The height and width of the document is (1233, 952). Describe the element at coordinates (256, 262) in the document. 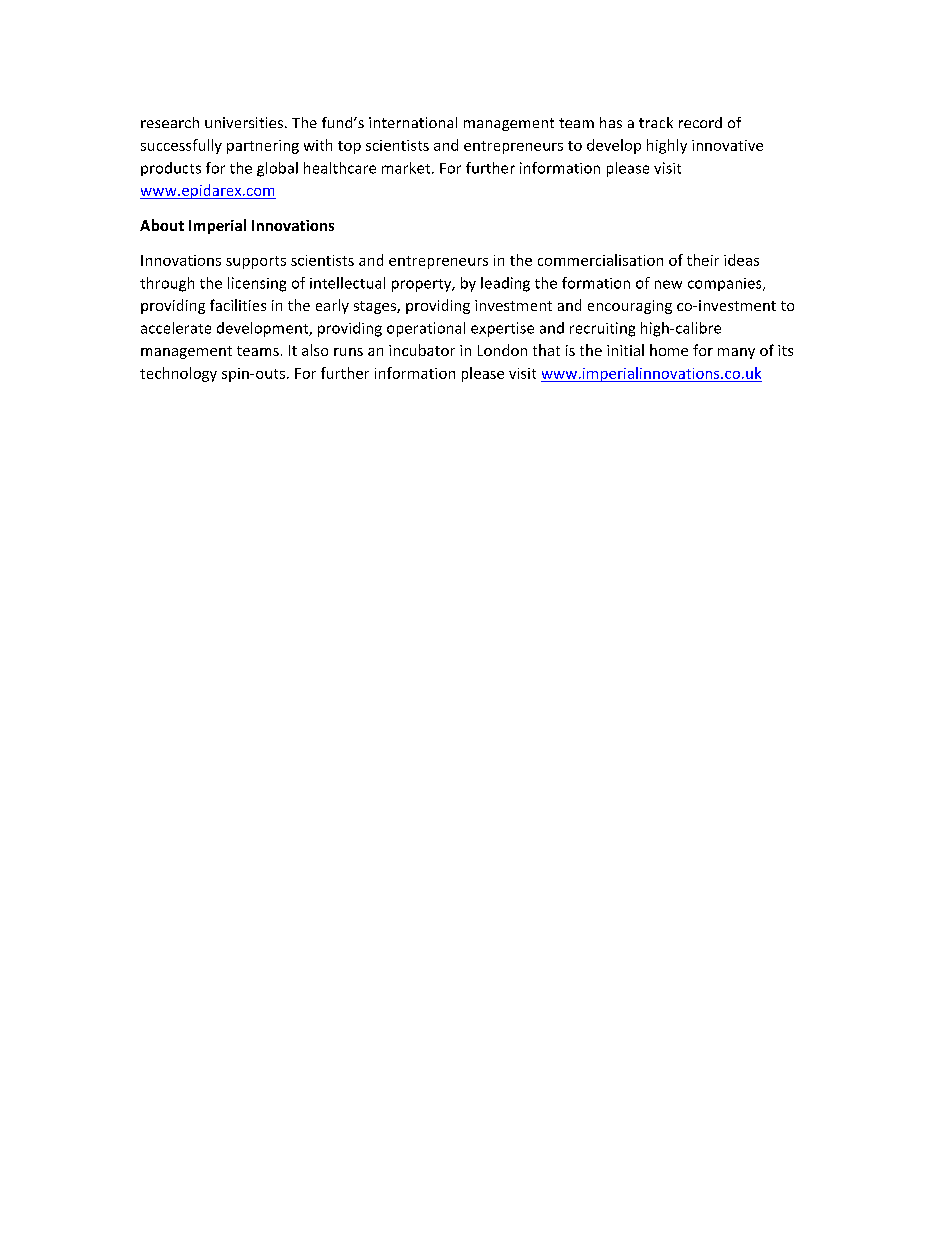

I see `supports` at that location.
